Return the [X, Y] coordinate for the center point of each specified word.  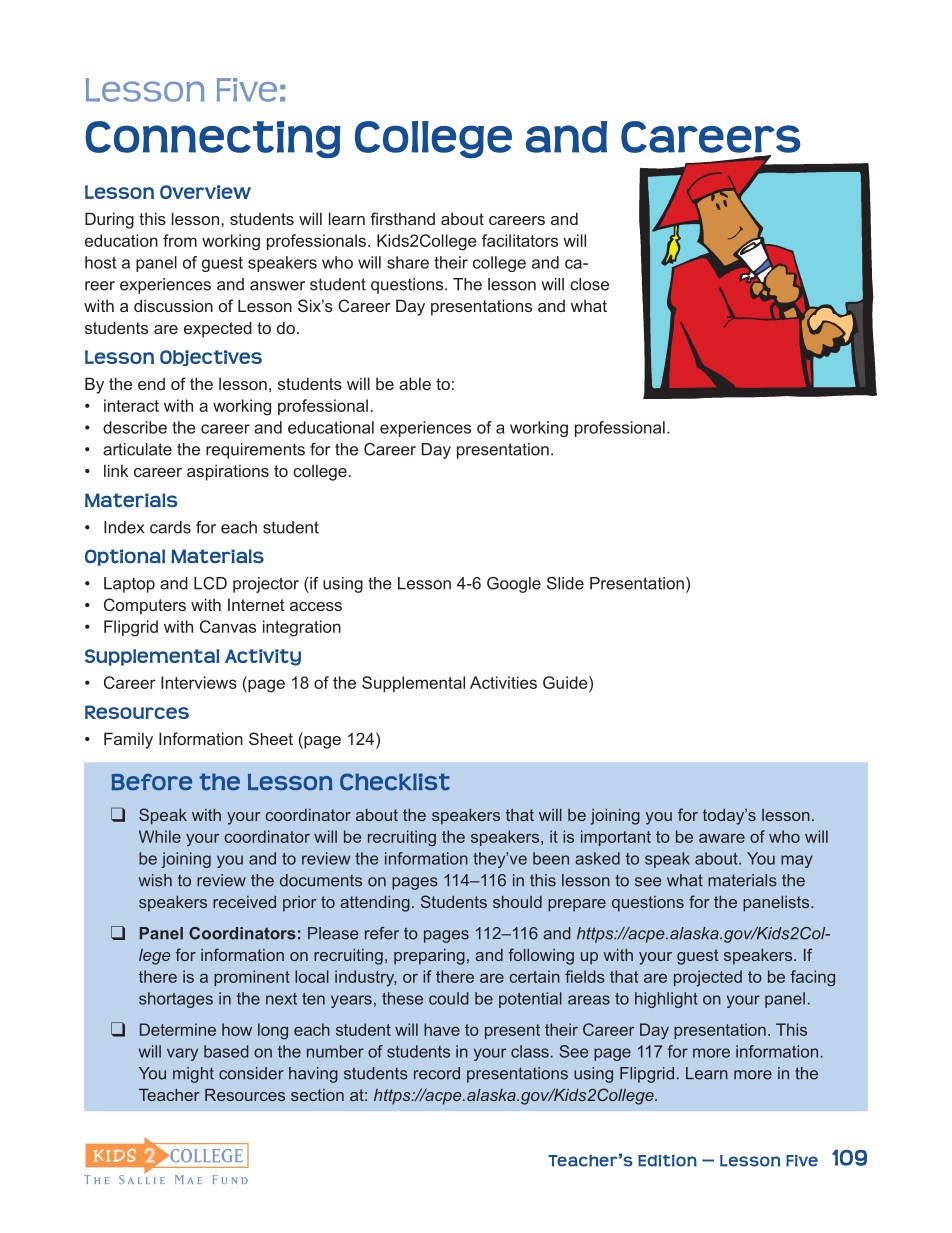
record [437, 1073]
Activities [503, 682]
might [193, 1075]
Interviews [199, 682]
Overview [205, 192]
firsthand [402, 218]
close [589, 284]
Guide [566, 682]
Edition [667, 1161]
